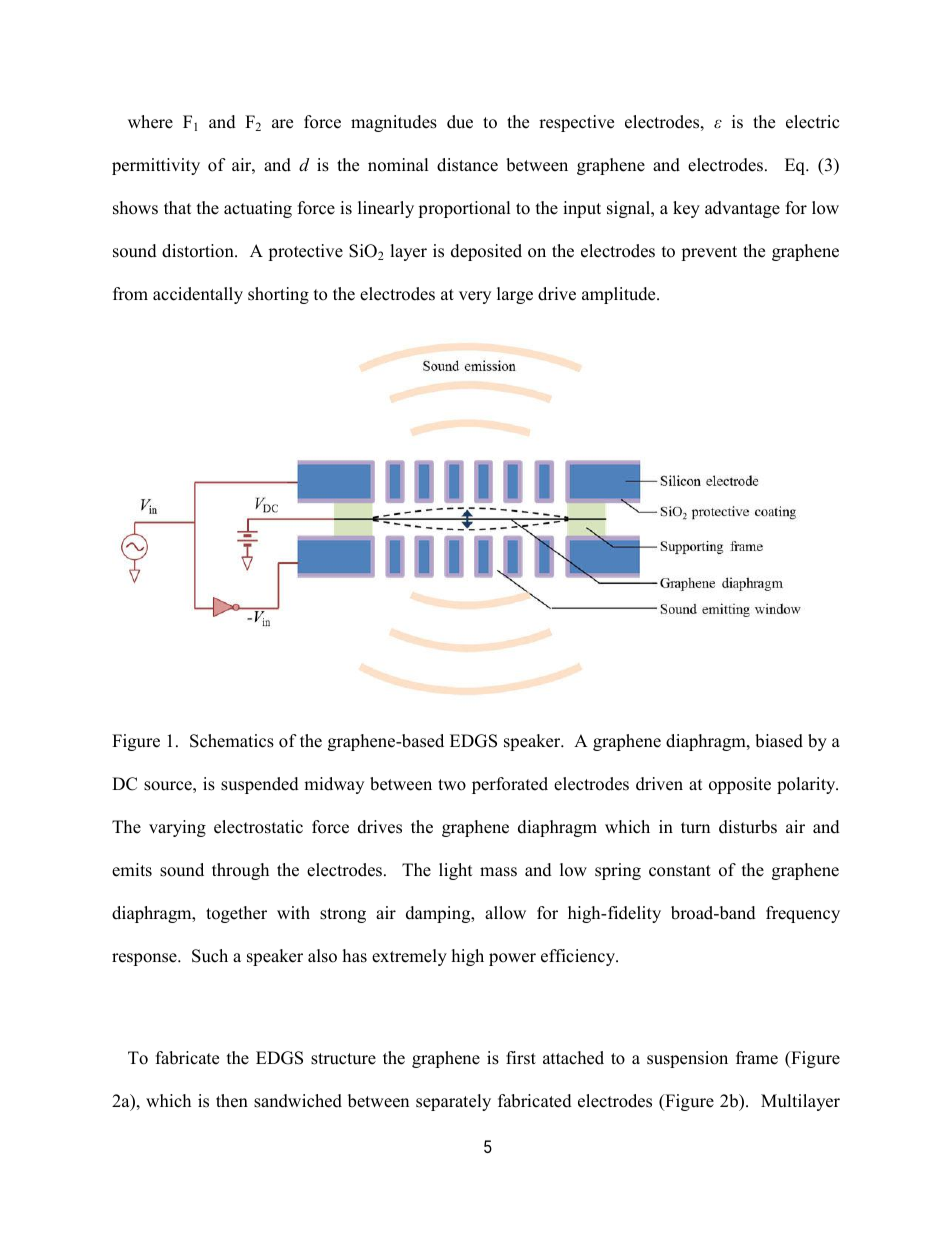  Describe the element at coordinates (475, 297) in the screenshot. I see `very` at that location.
